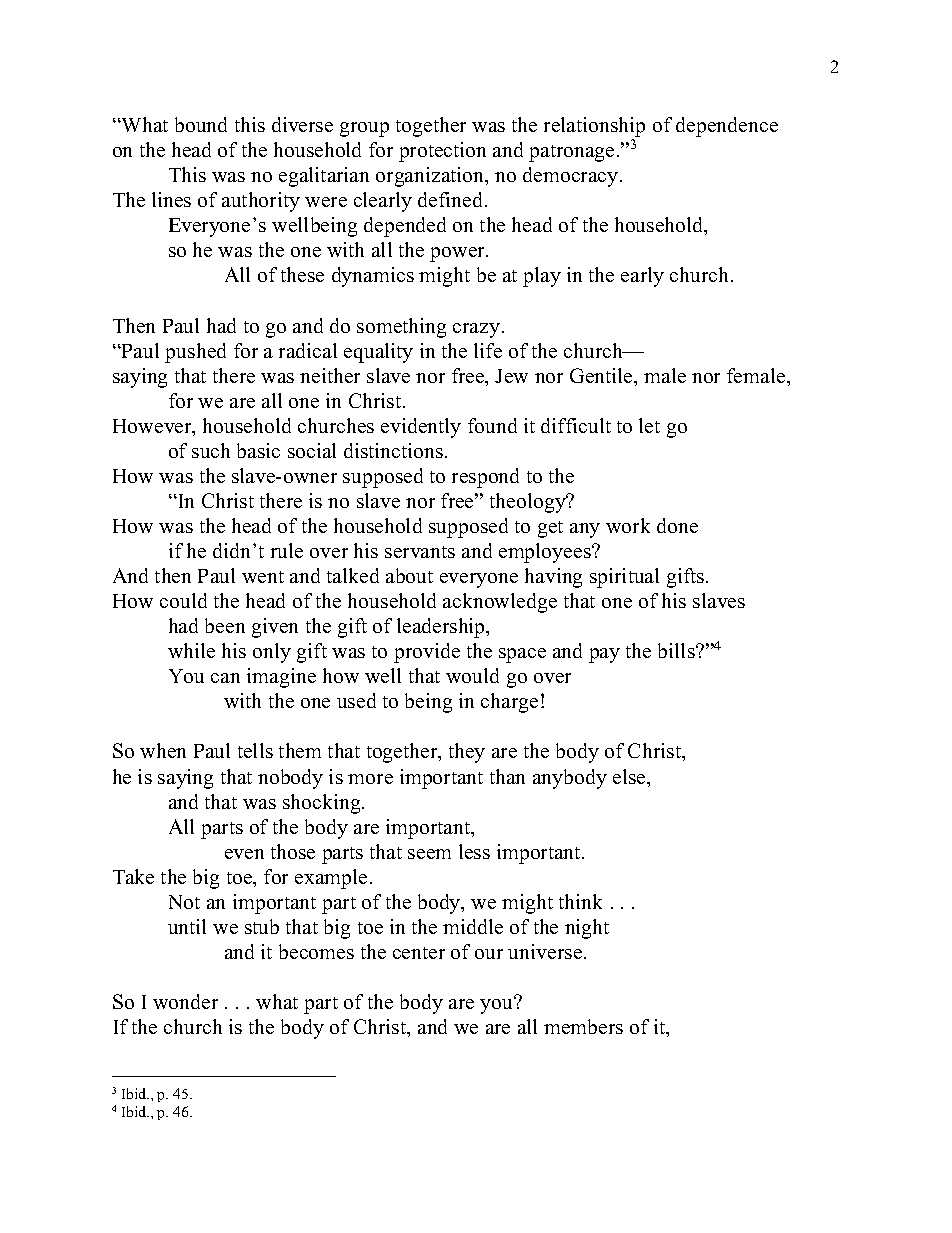 Image resolution: width=952 pixels, height=1233 pixels. What do you see at coordinates (409, 575) in the document?
I see `about` at bounding box center [409, 575].
